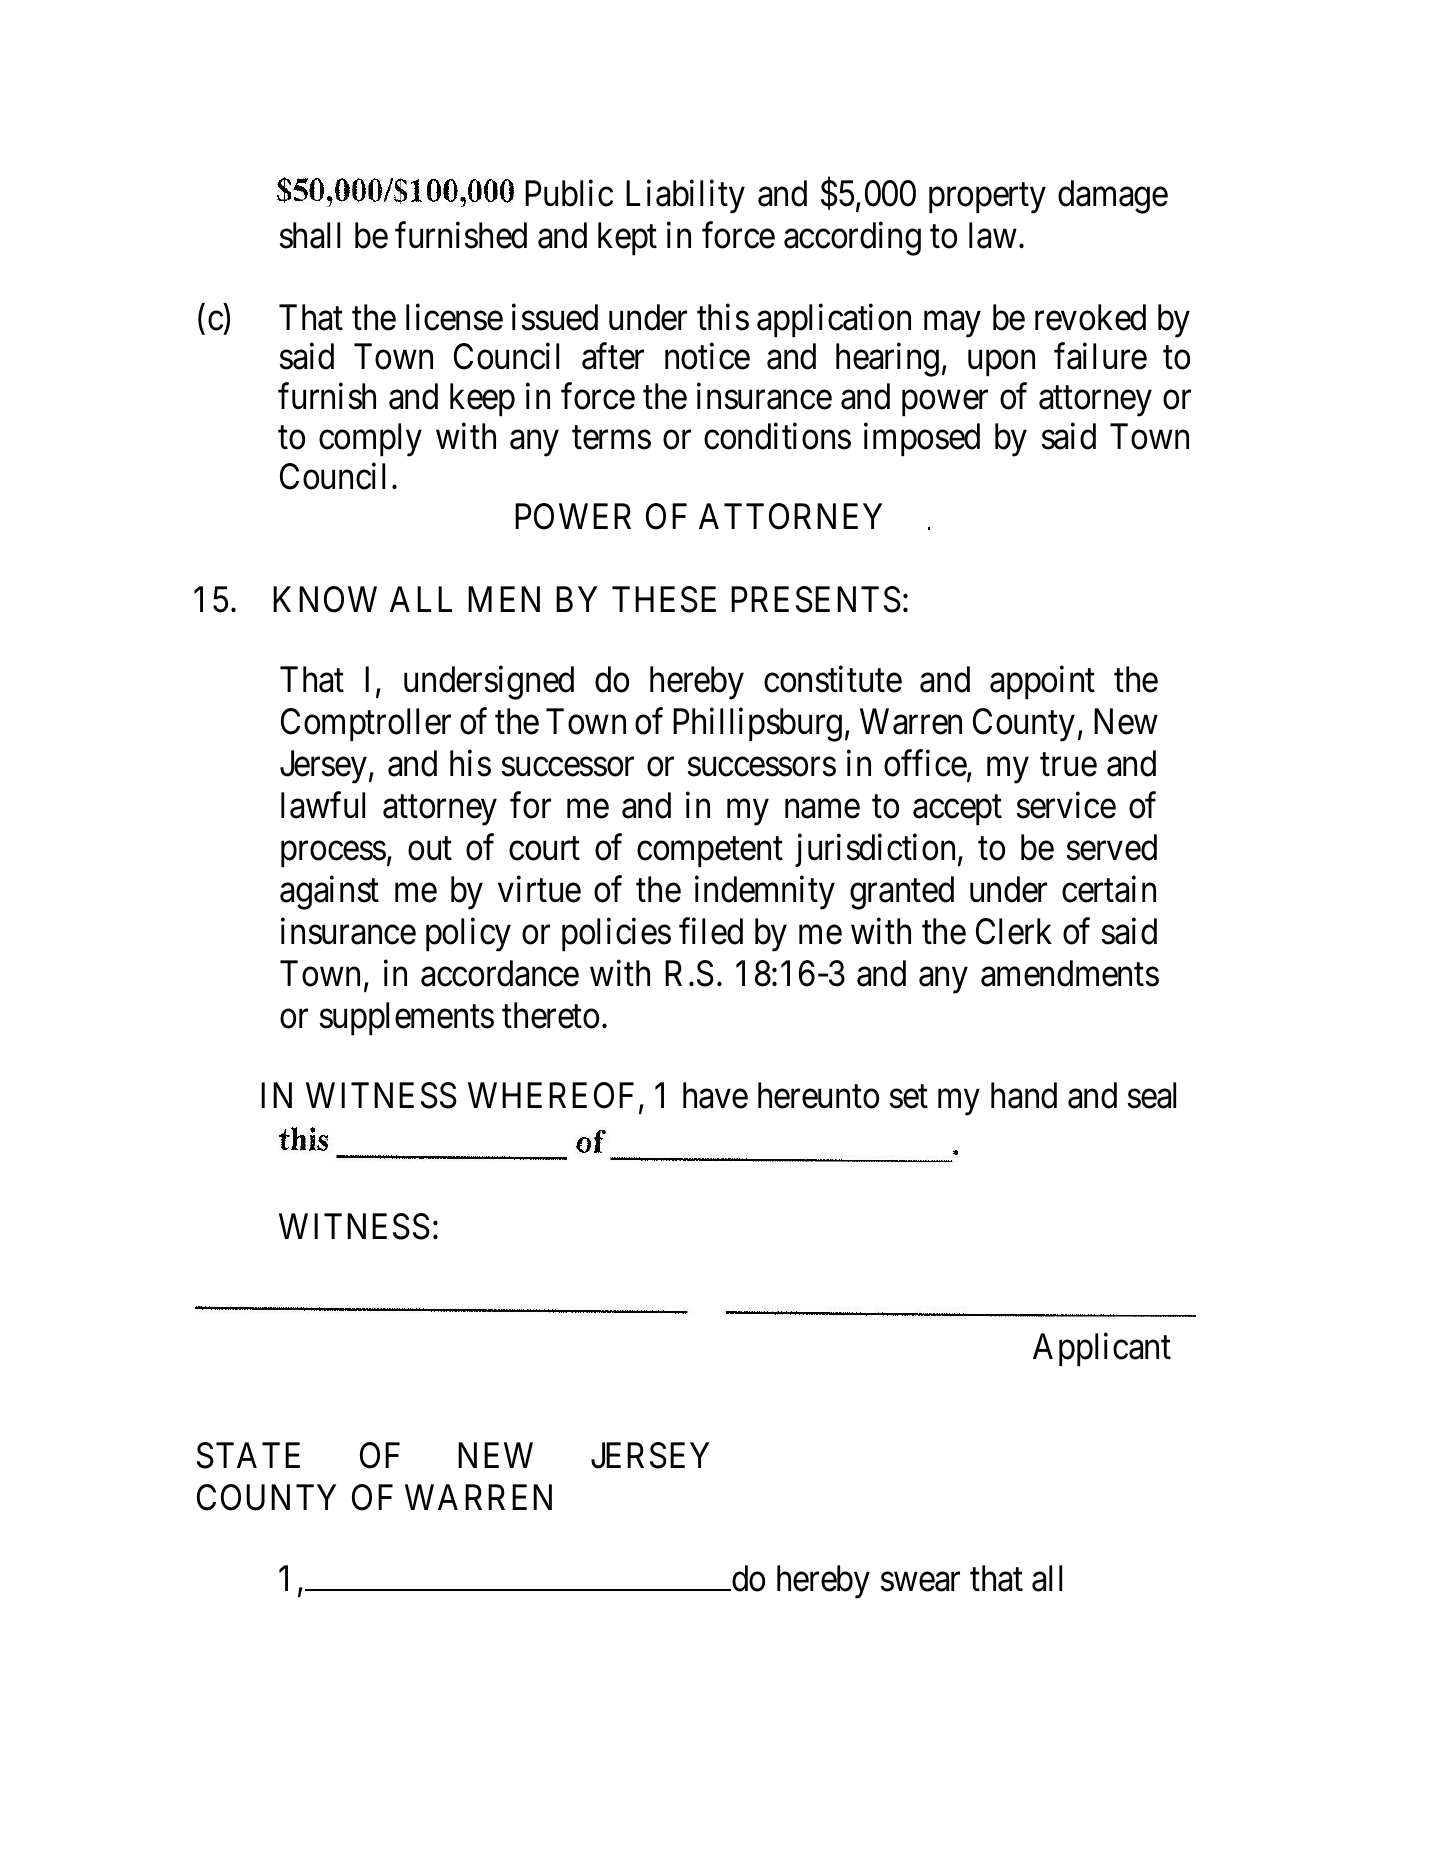 This image has height=1859, width=1436. Describe the element at coordinates (920, 1582) in the image. I see `swear` at that location.
